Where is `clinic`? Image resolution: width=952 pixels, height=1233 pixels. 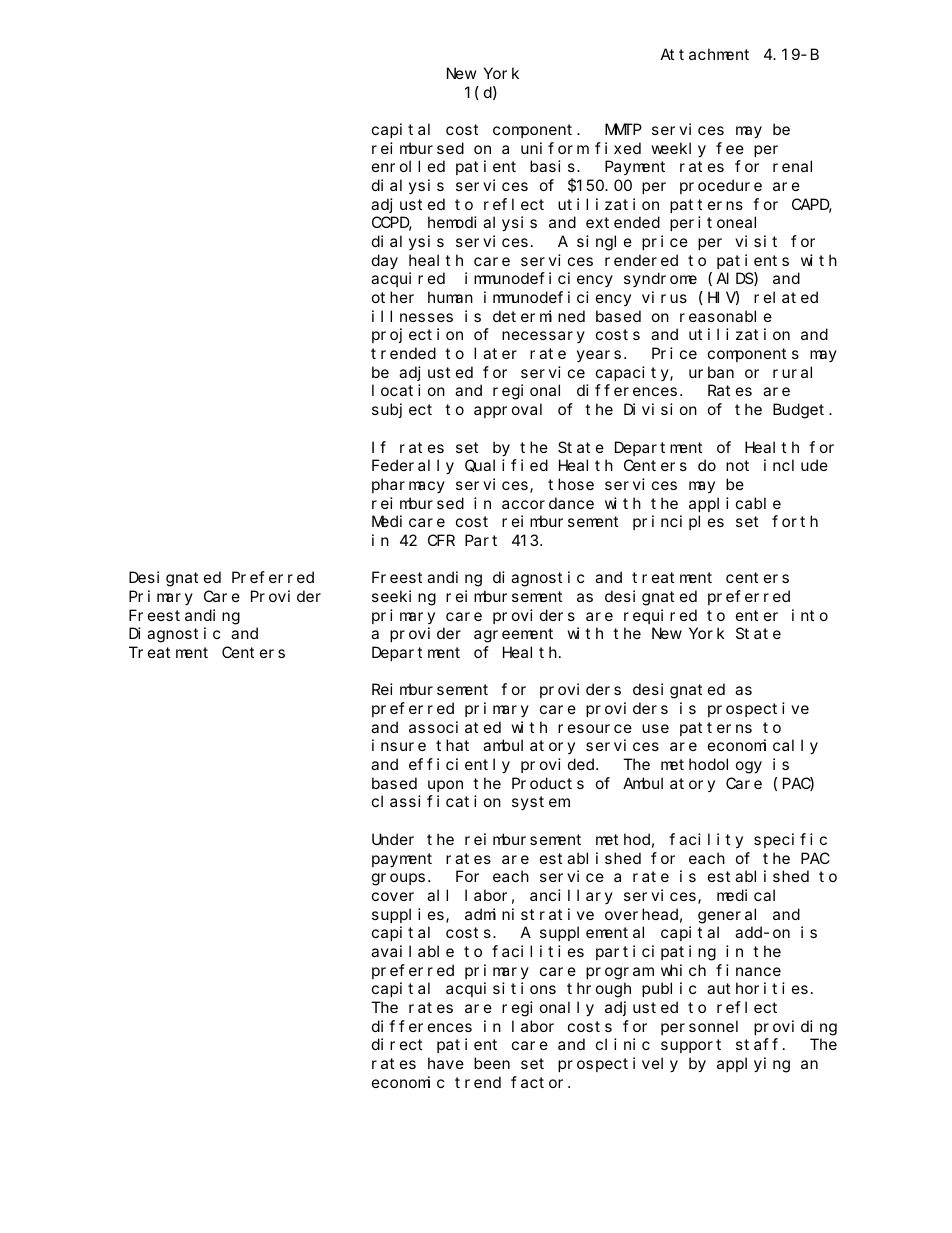
clinic is located at coordinates (623, 1044).
